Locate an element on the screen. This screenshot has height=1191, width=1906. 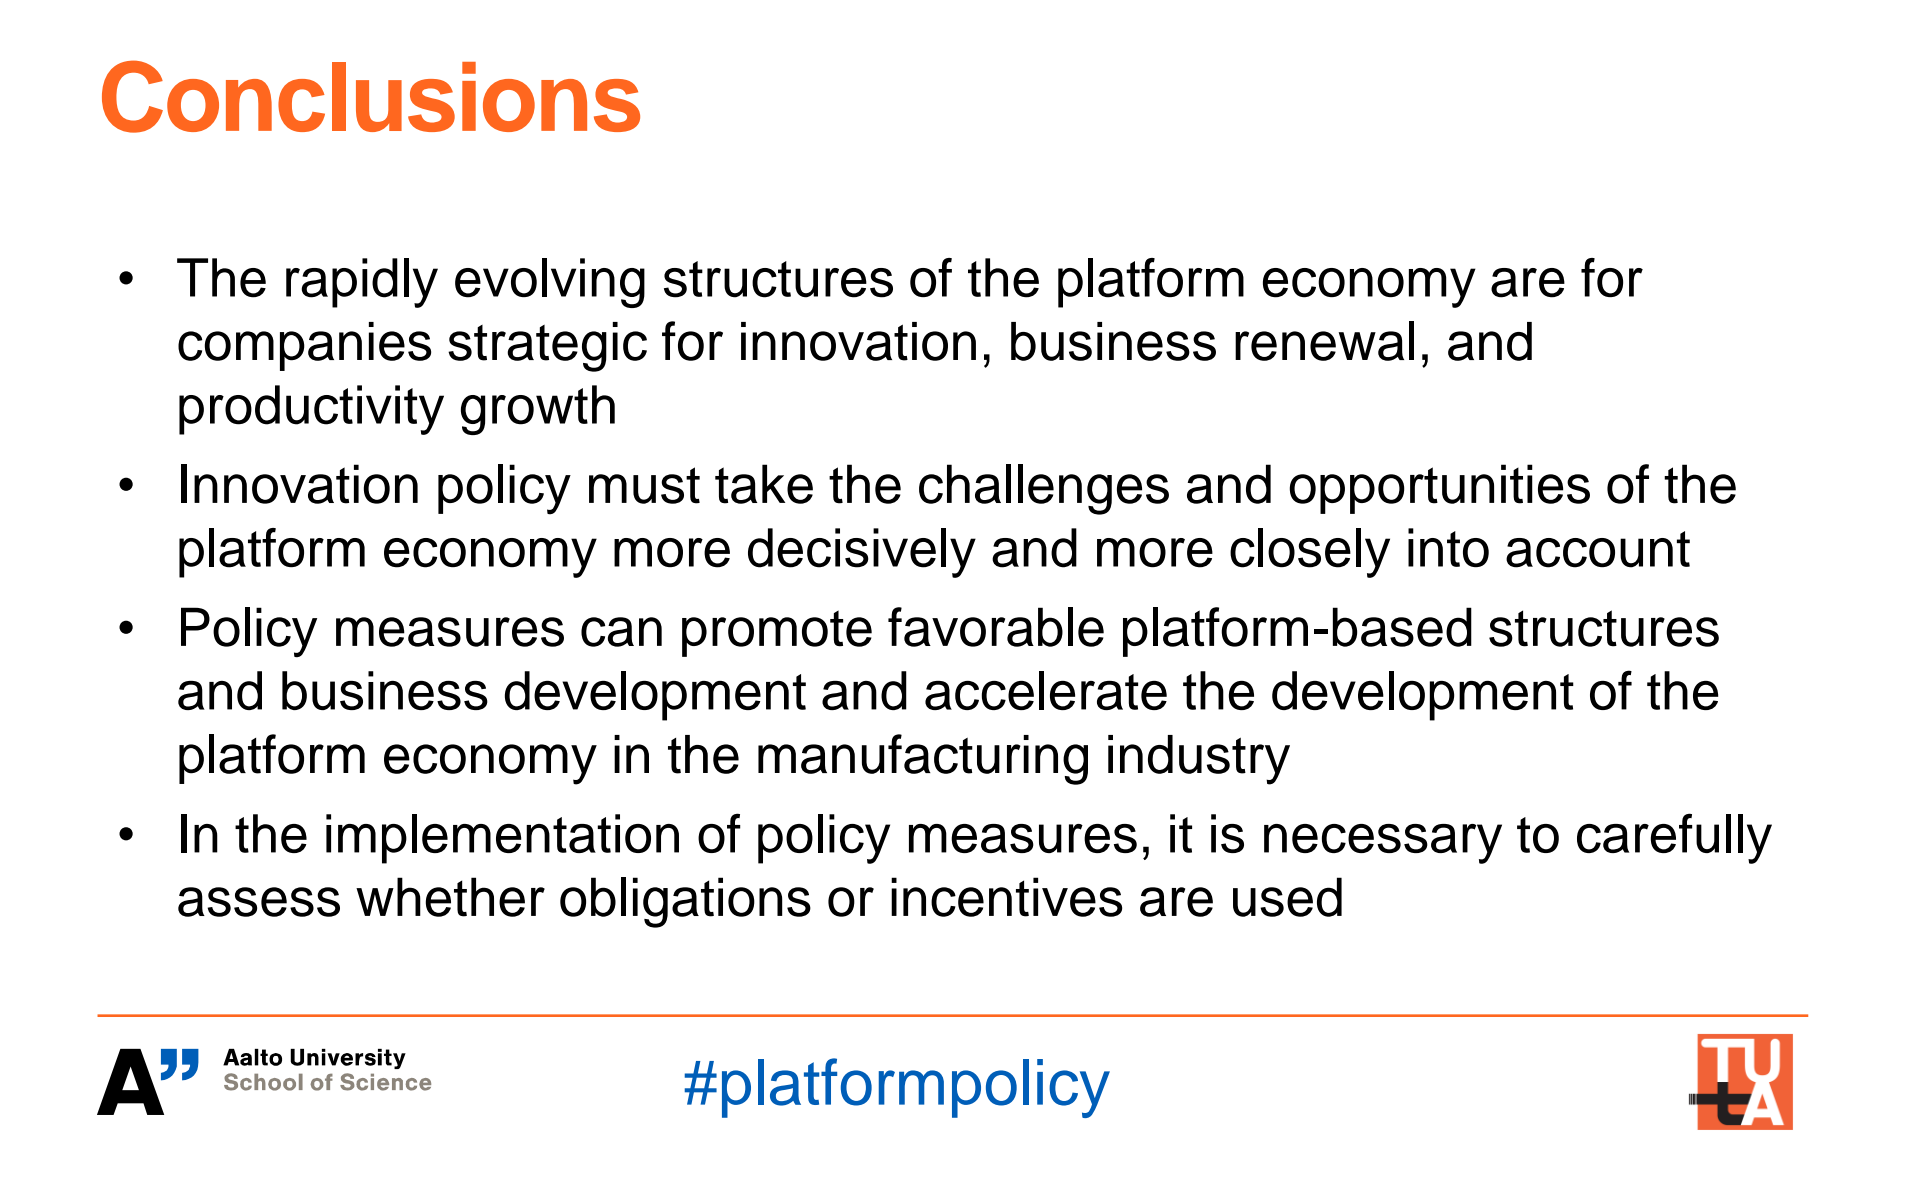
implementation is located at coordinates (502, 839).
